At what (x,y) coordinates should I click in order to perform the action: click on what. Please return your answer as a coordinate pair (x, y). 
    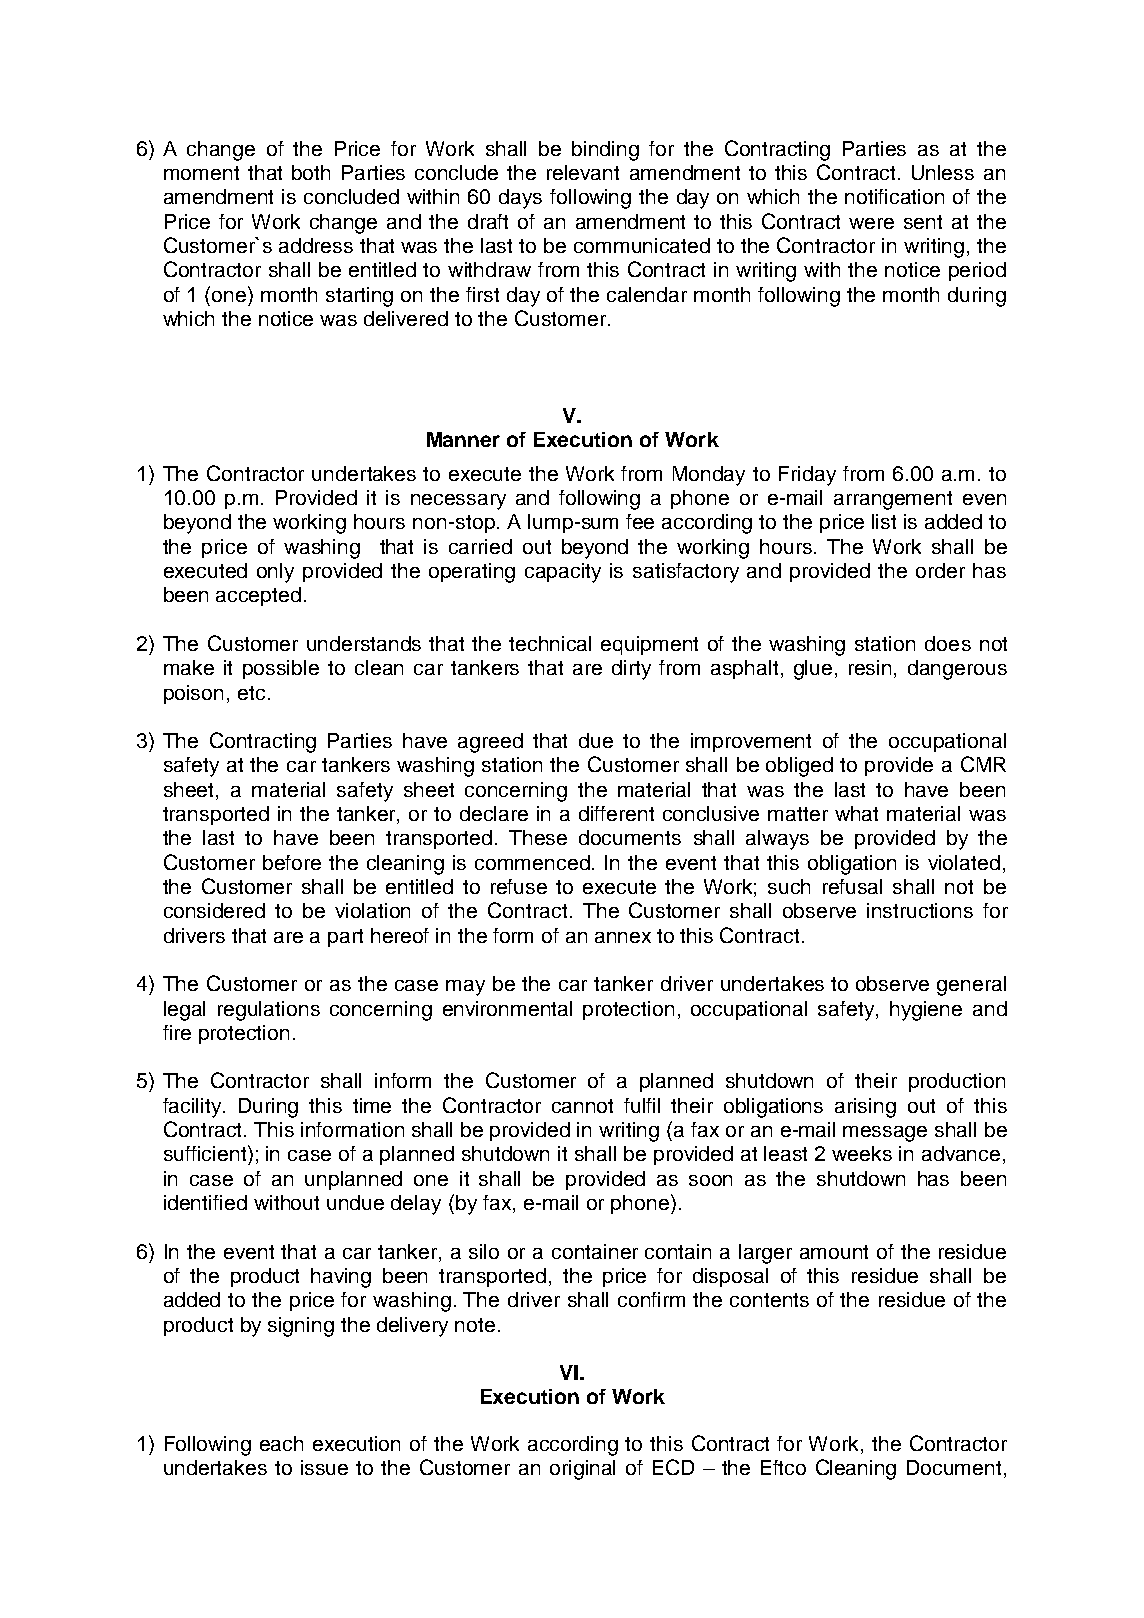
    Looking at the image, I should click on (856, 813).
